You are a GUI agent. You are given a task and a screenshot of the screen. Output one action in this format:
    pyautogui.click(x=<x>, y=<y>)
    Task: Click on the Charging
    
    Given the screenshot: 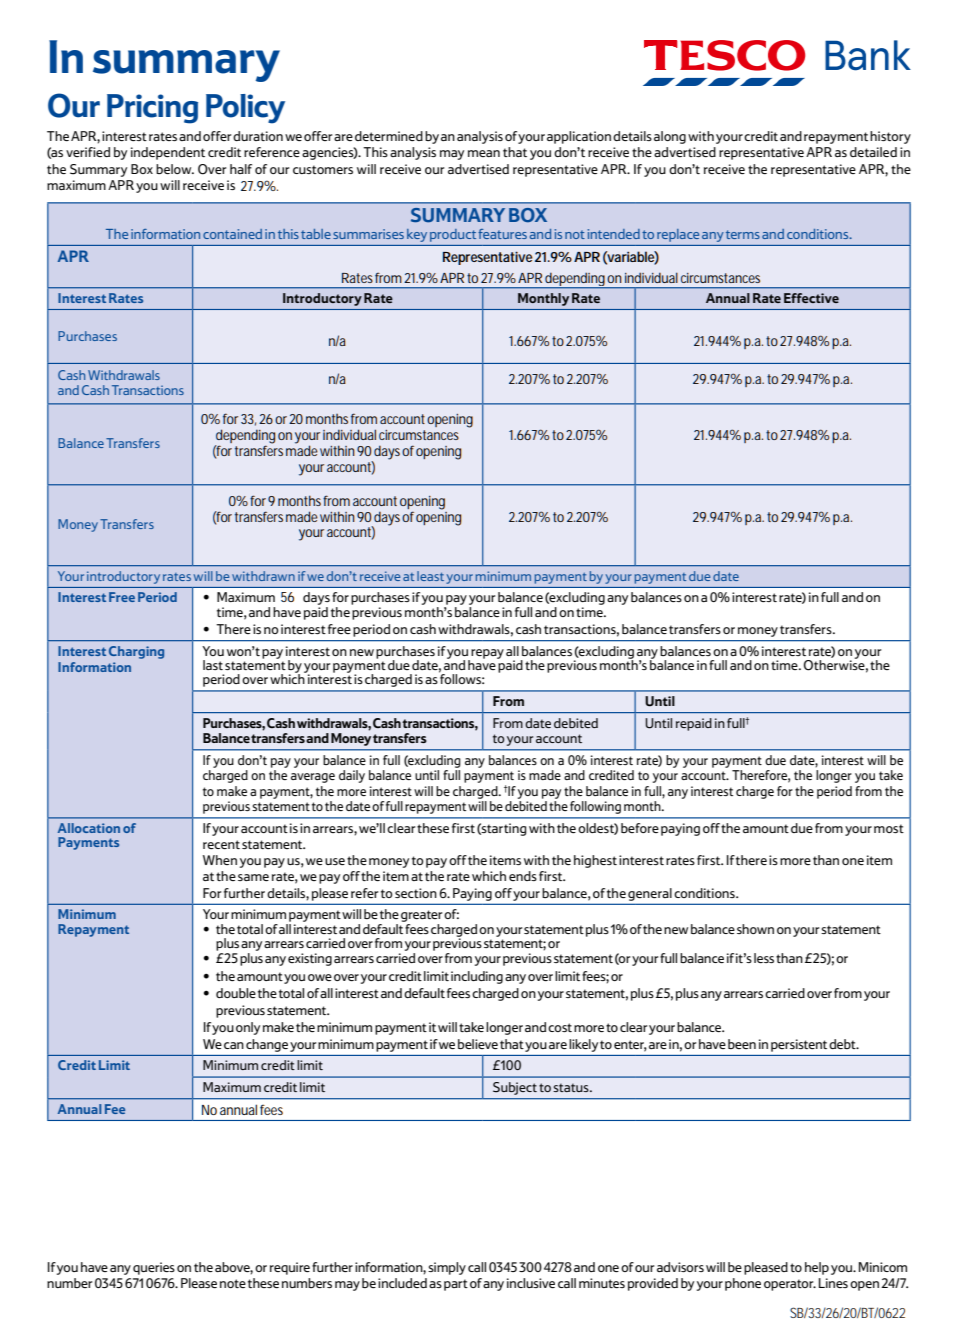 What is the action you would take?
    pyautogui.click(x=136, y=652)
